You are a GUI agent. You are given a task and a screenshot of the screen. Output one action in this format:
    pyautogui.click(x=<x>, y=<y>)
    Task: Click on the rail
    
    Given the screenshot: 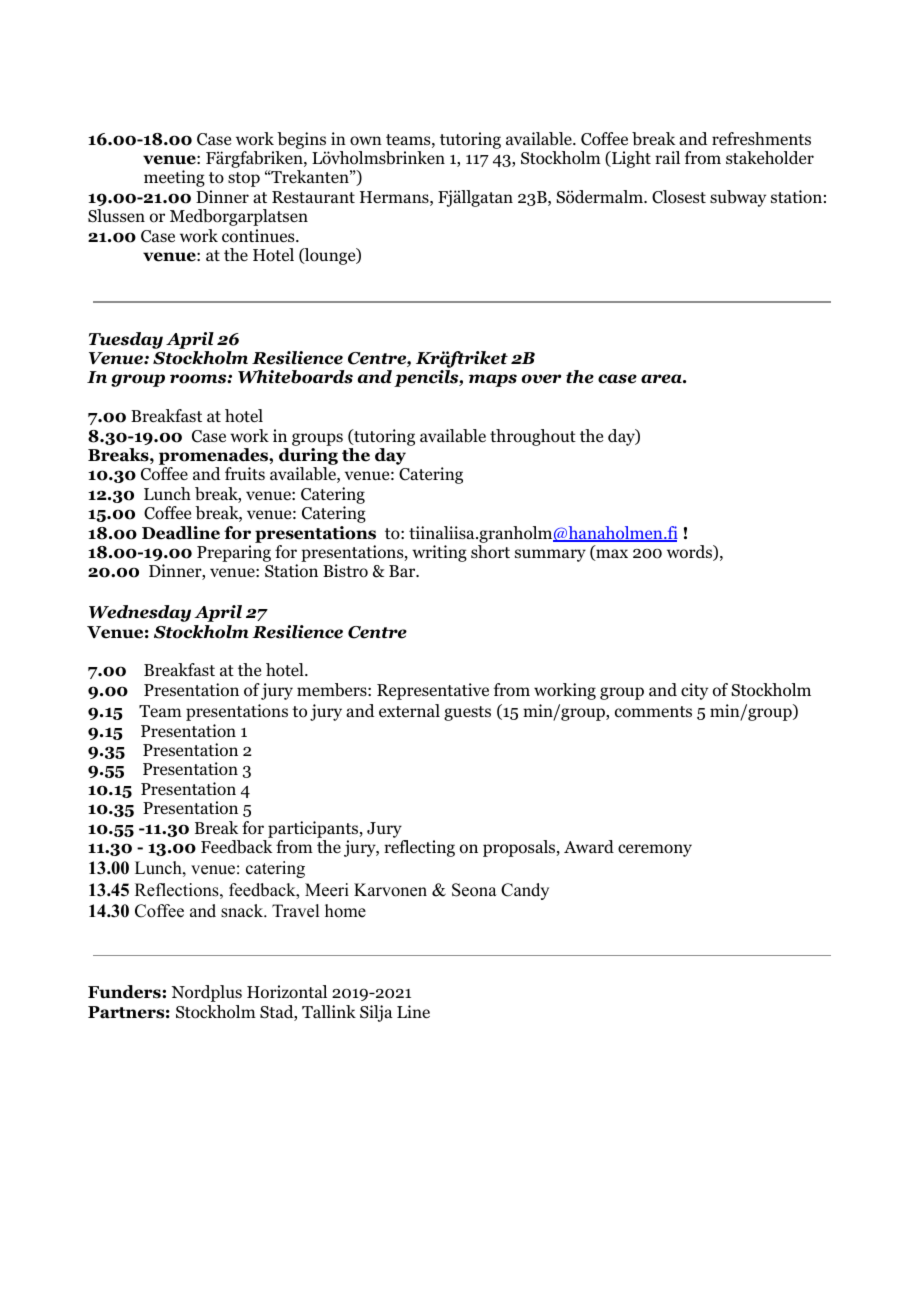 What is the action you would take?
    pyautogui.click(x=667, y=157)
